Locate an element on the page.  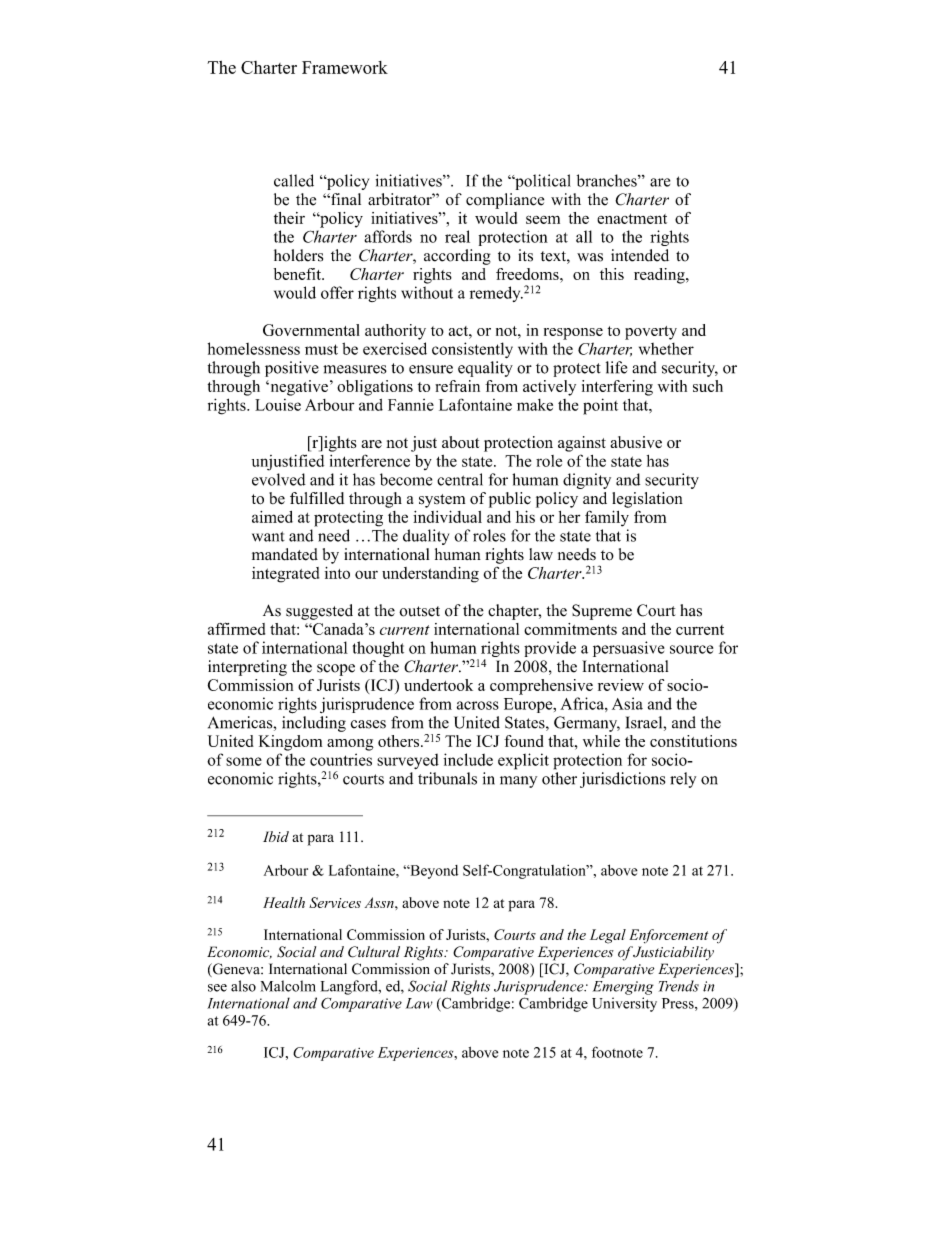
consistently is located at coordinates (472, 350).
